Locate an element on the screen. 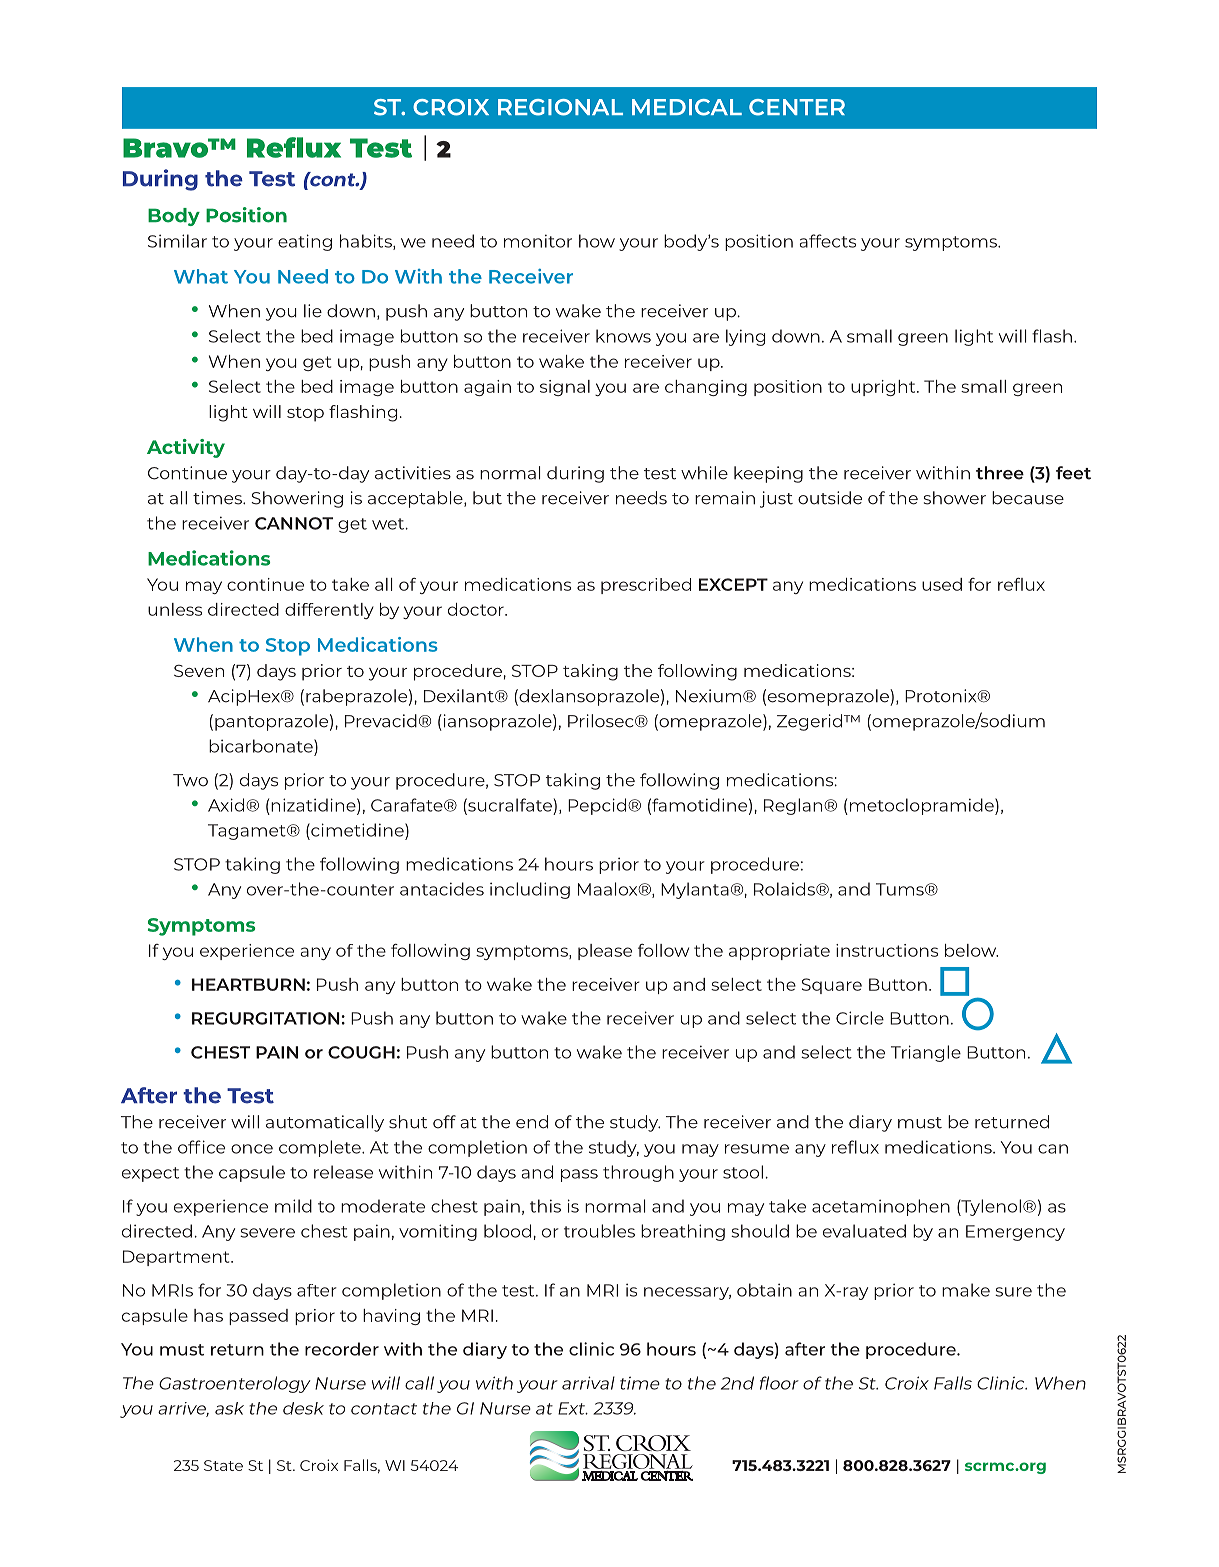  eating is located at coordinates (305, 242).
